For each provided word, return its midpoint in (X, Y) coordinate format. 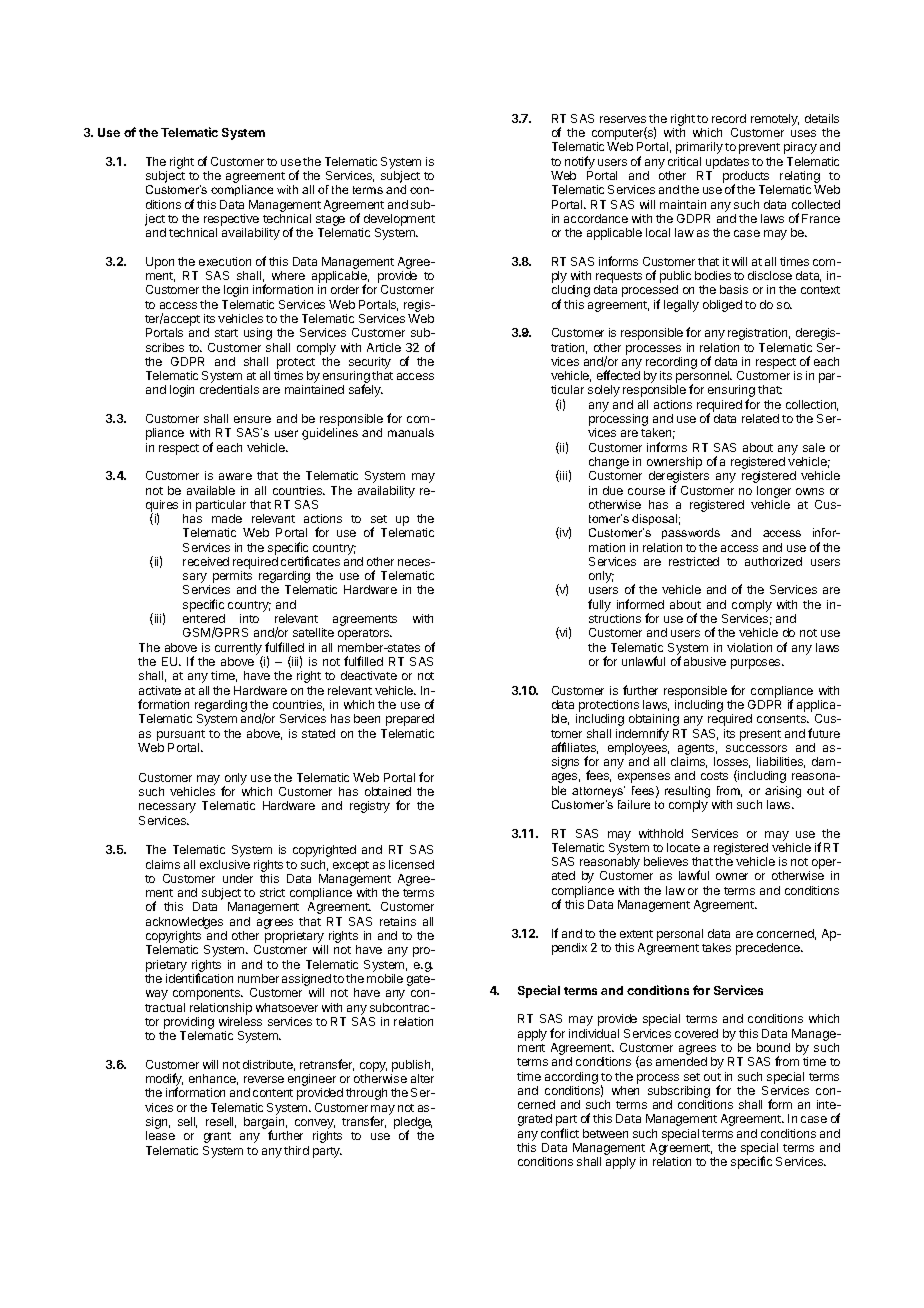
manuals (411, 432)
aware (235, 476)
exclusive (225, 864)
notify (580, 162)
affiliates (575, 748)
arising (783, 792)
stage (330, 222)
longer (774, 492)
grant (217, 1137)
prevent (759, 148)
